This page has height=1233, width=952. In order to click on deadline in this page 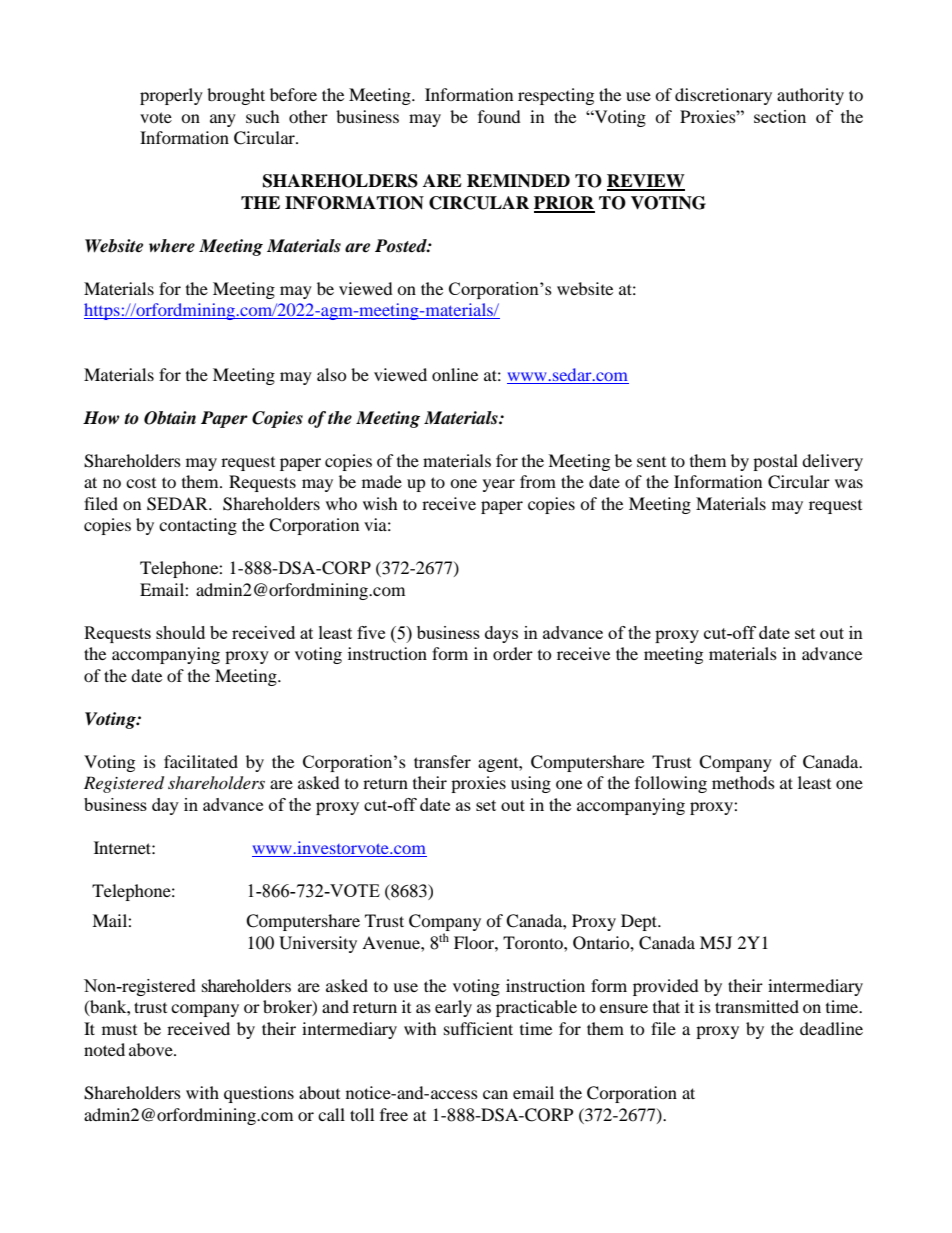, I will do `click(831, 1028)`.
